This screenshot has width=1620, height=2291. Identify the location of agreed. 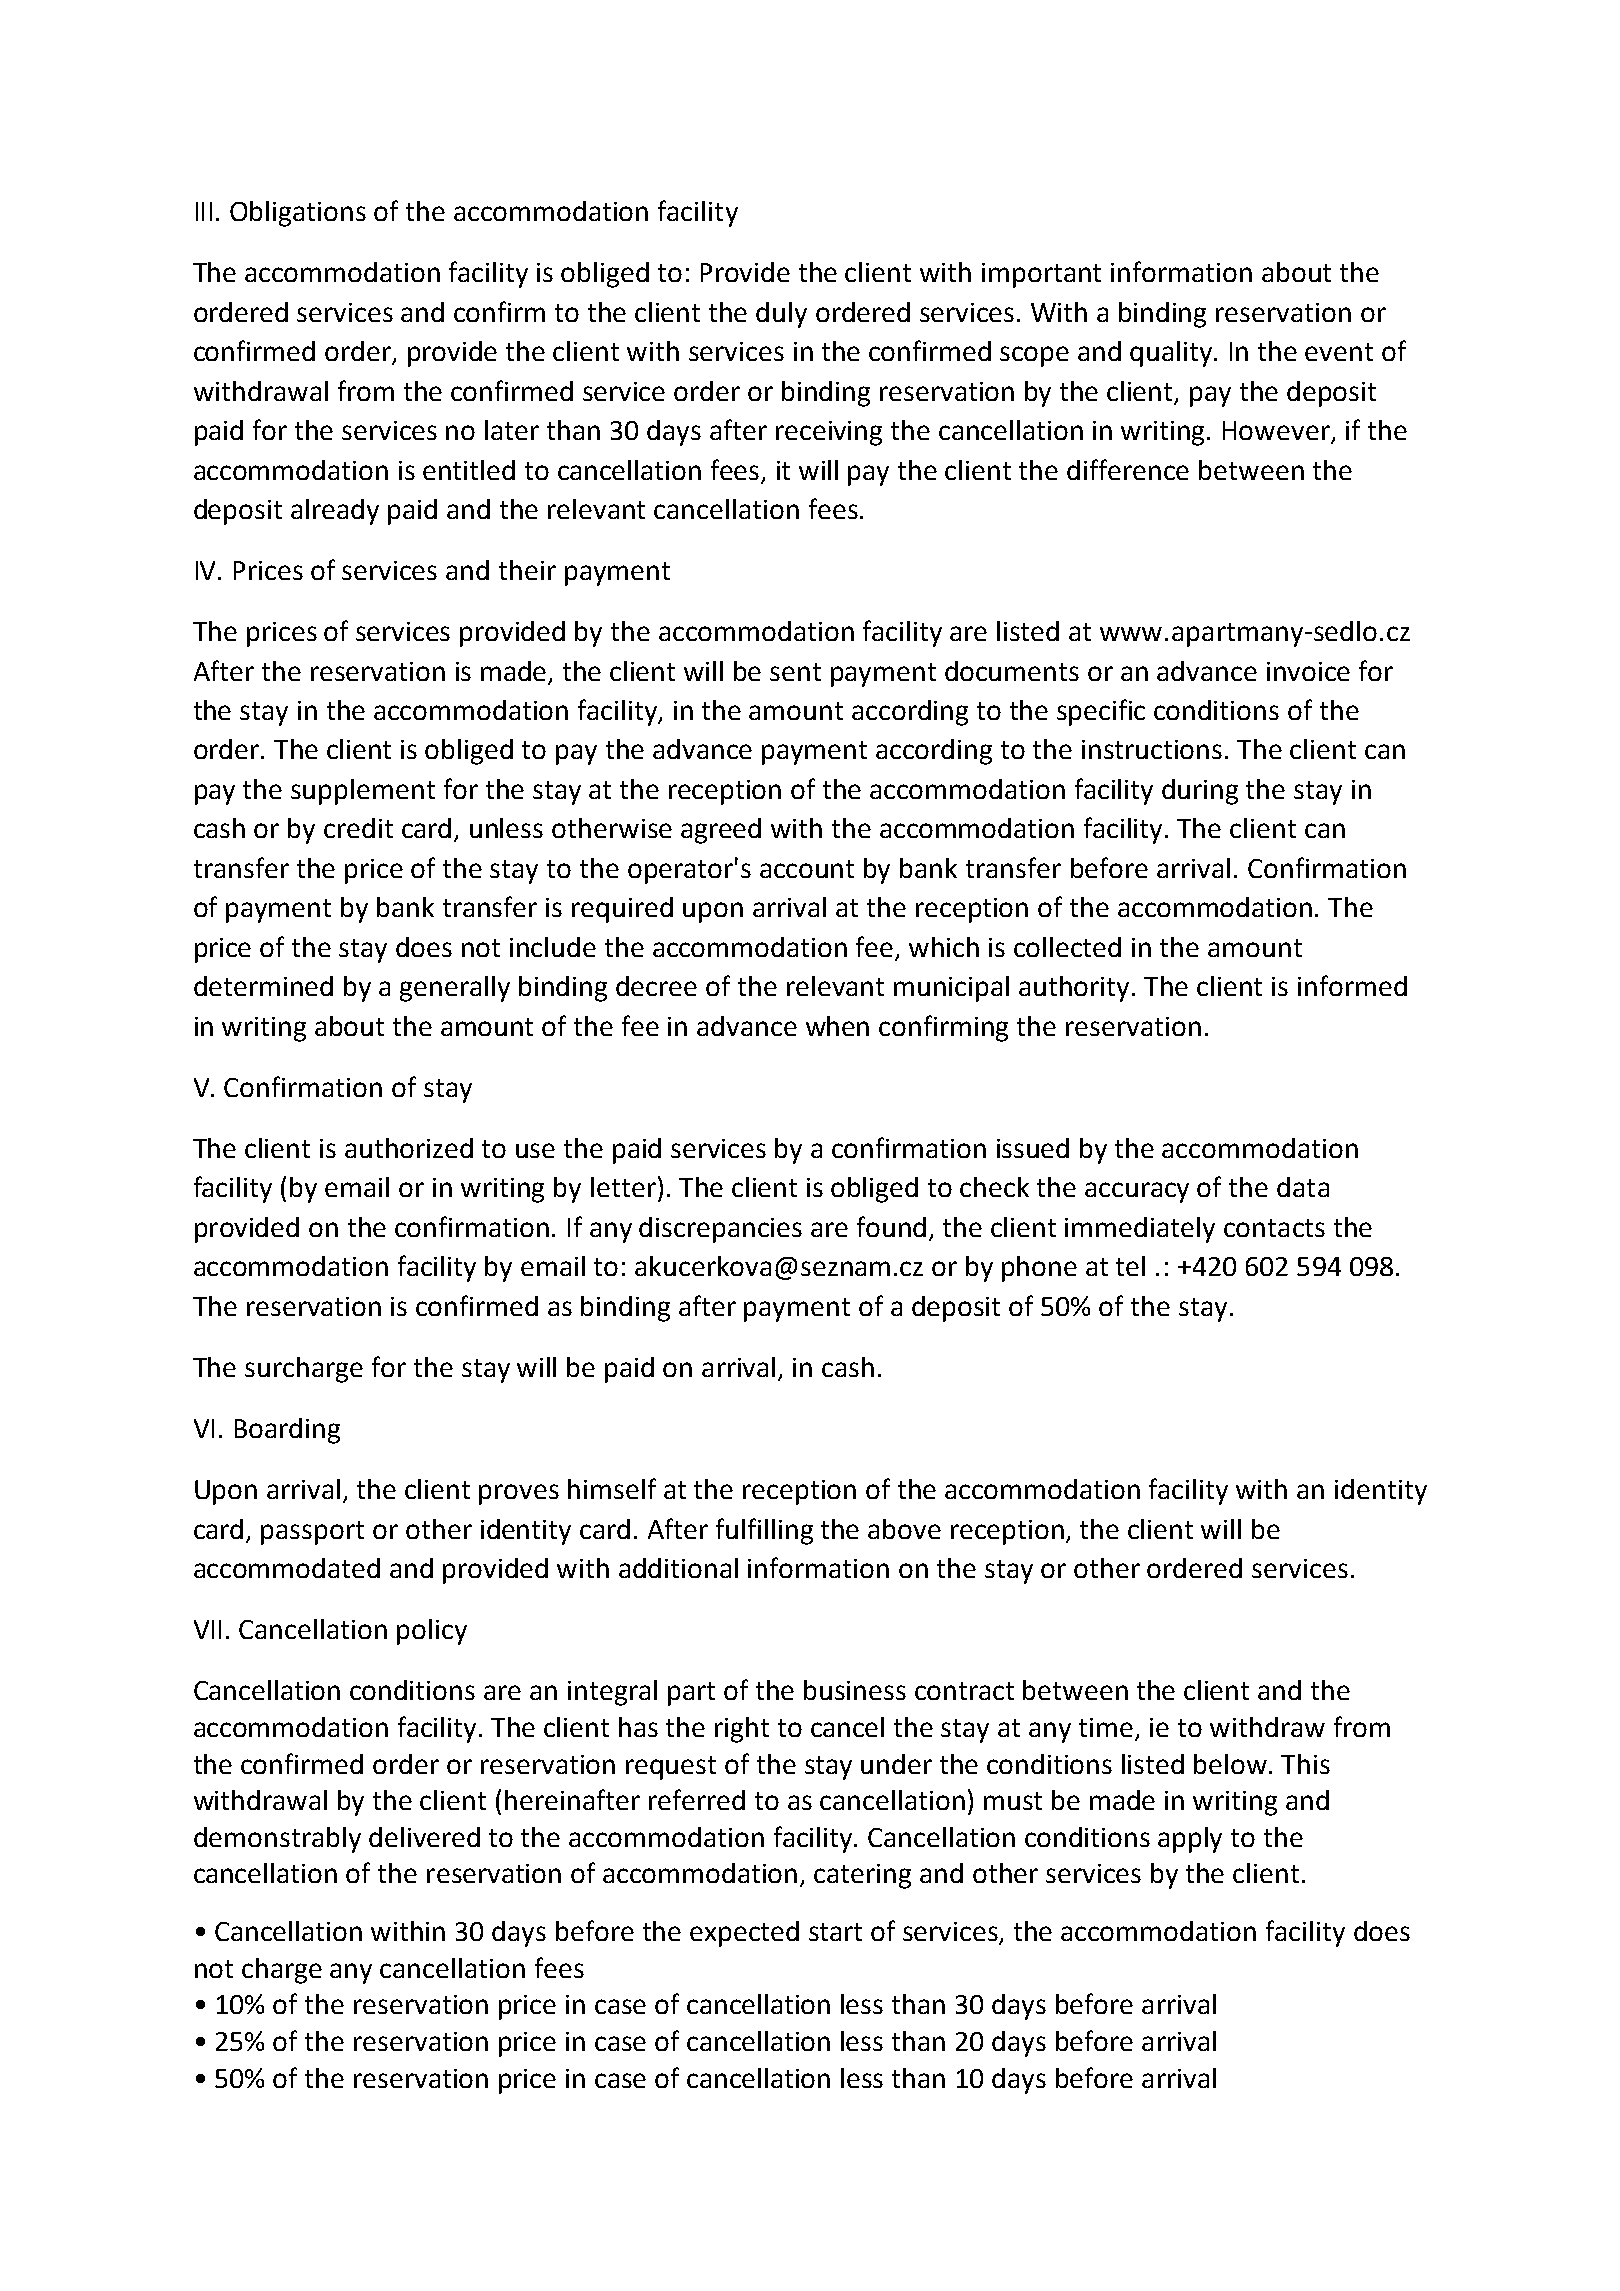
(721, 831).
